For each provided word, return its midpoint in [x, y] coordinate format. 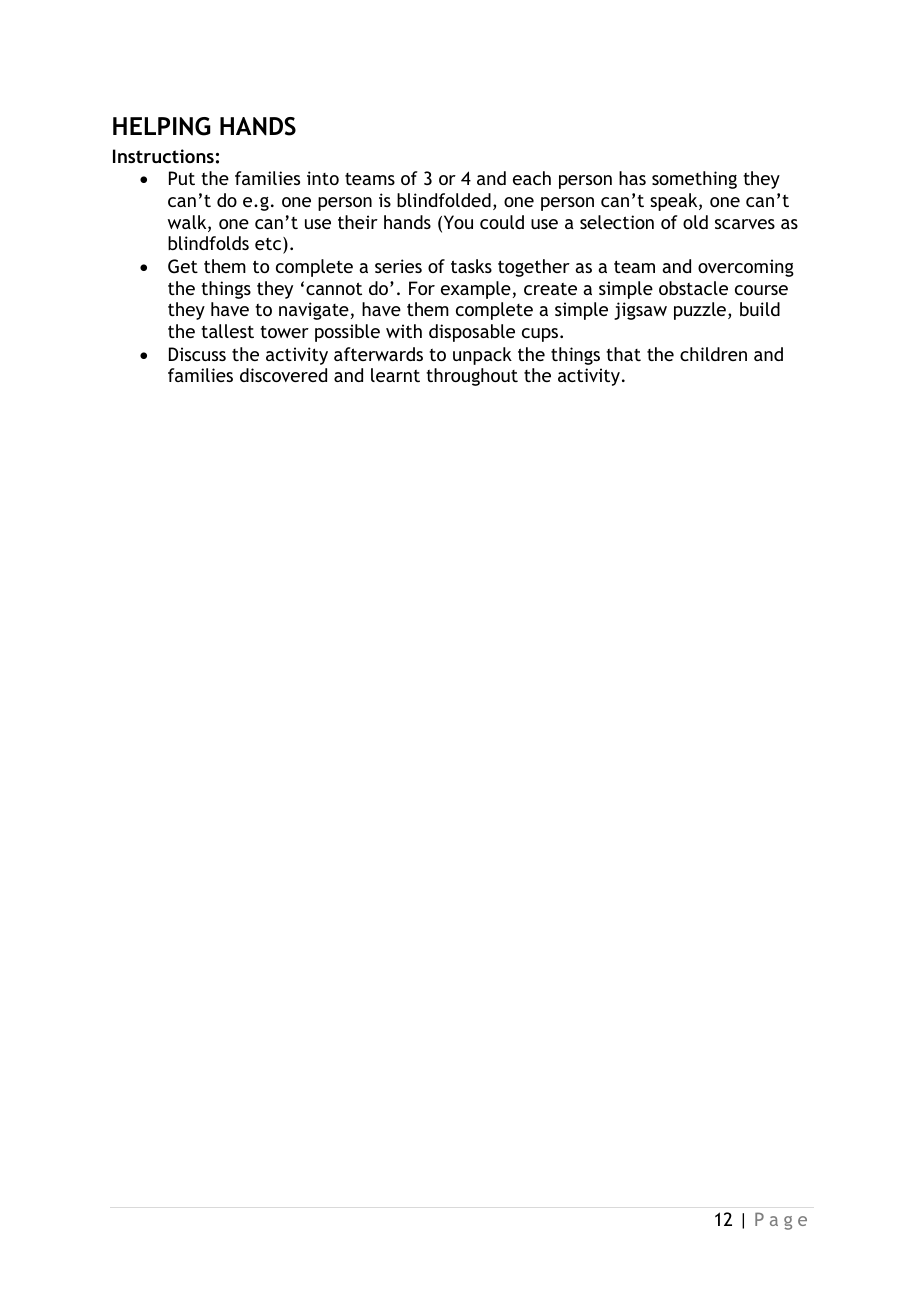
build [760, 309]
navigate [314, 311]
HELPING [162, 126]
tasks [471, 266]
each [532, 178]
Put [182, 178]
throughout [472, 377]
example [476, 290]
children [713, 354]
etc [269, 245]
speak [675, 202]
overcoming [746, 268]
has [632, 178]
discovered [283, 375]
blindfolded [444, 200]
